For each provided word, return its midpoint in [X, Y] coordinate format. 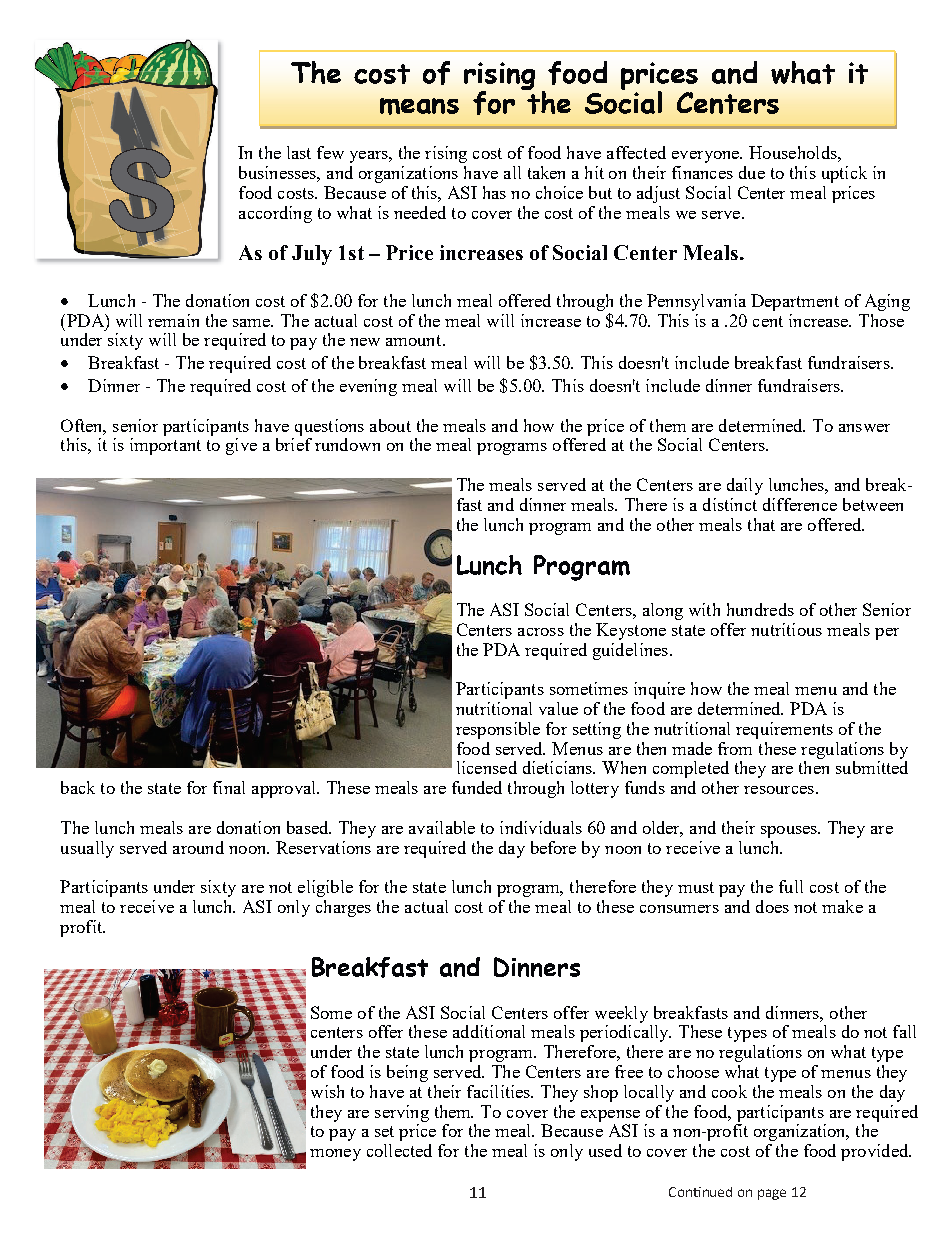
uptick [844, 174]
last [299, 152]
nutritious [786, 629]
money [335, 1155]
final [229, 787]
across [541, 632]
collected [399, 1150]
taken [546, 172]
